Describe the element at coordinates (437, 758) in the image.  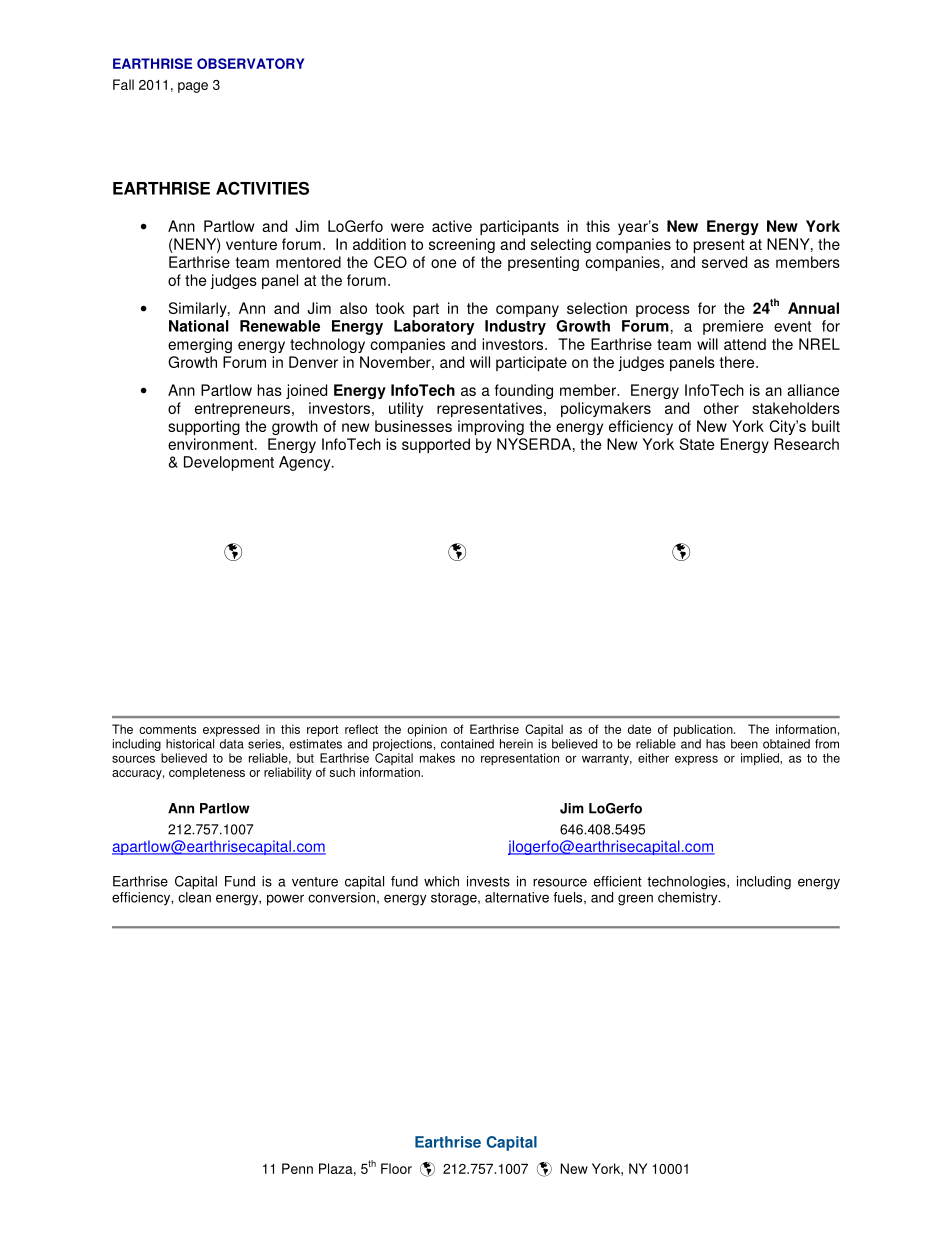
I see `makes` at that location.
